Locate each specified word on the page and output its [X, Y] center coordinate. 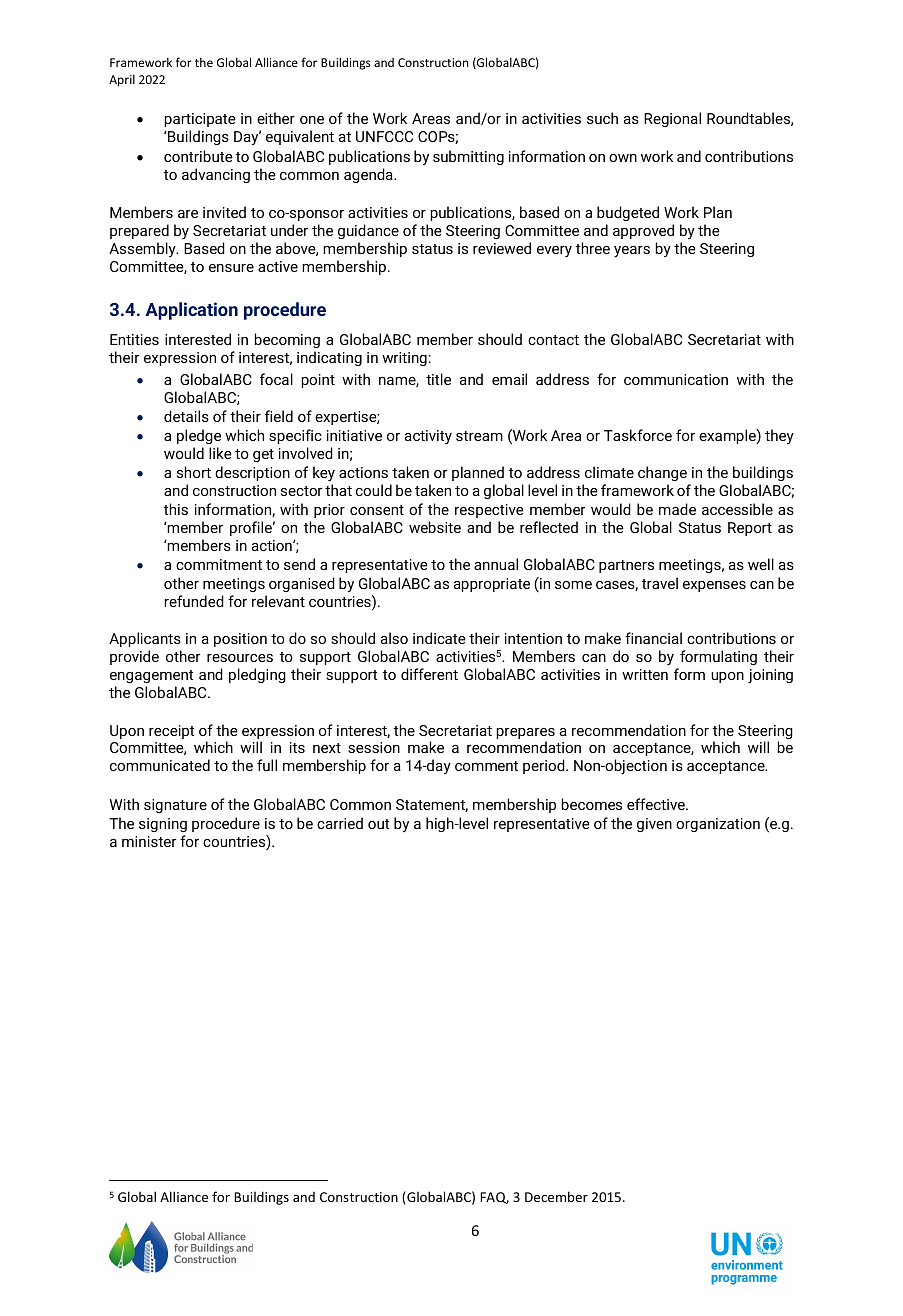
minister [149, 841]
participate [200, 120]
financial [653, 638]
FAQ [494, 1198]
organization [718, 825]
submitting [468, 157]
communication [676, 379]
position [240, 640]
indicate [439, 638]
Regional [672, 119]
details [186, 416]
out [378, 824]
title [438, 379]
